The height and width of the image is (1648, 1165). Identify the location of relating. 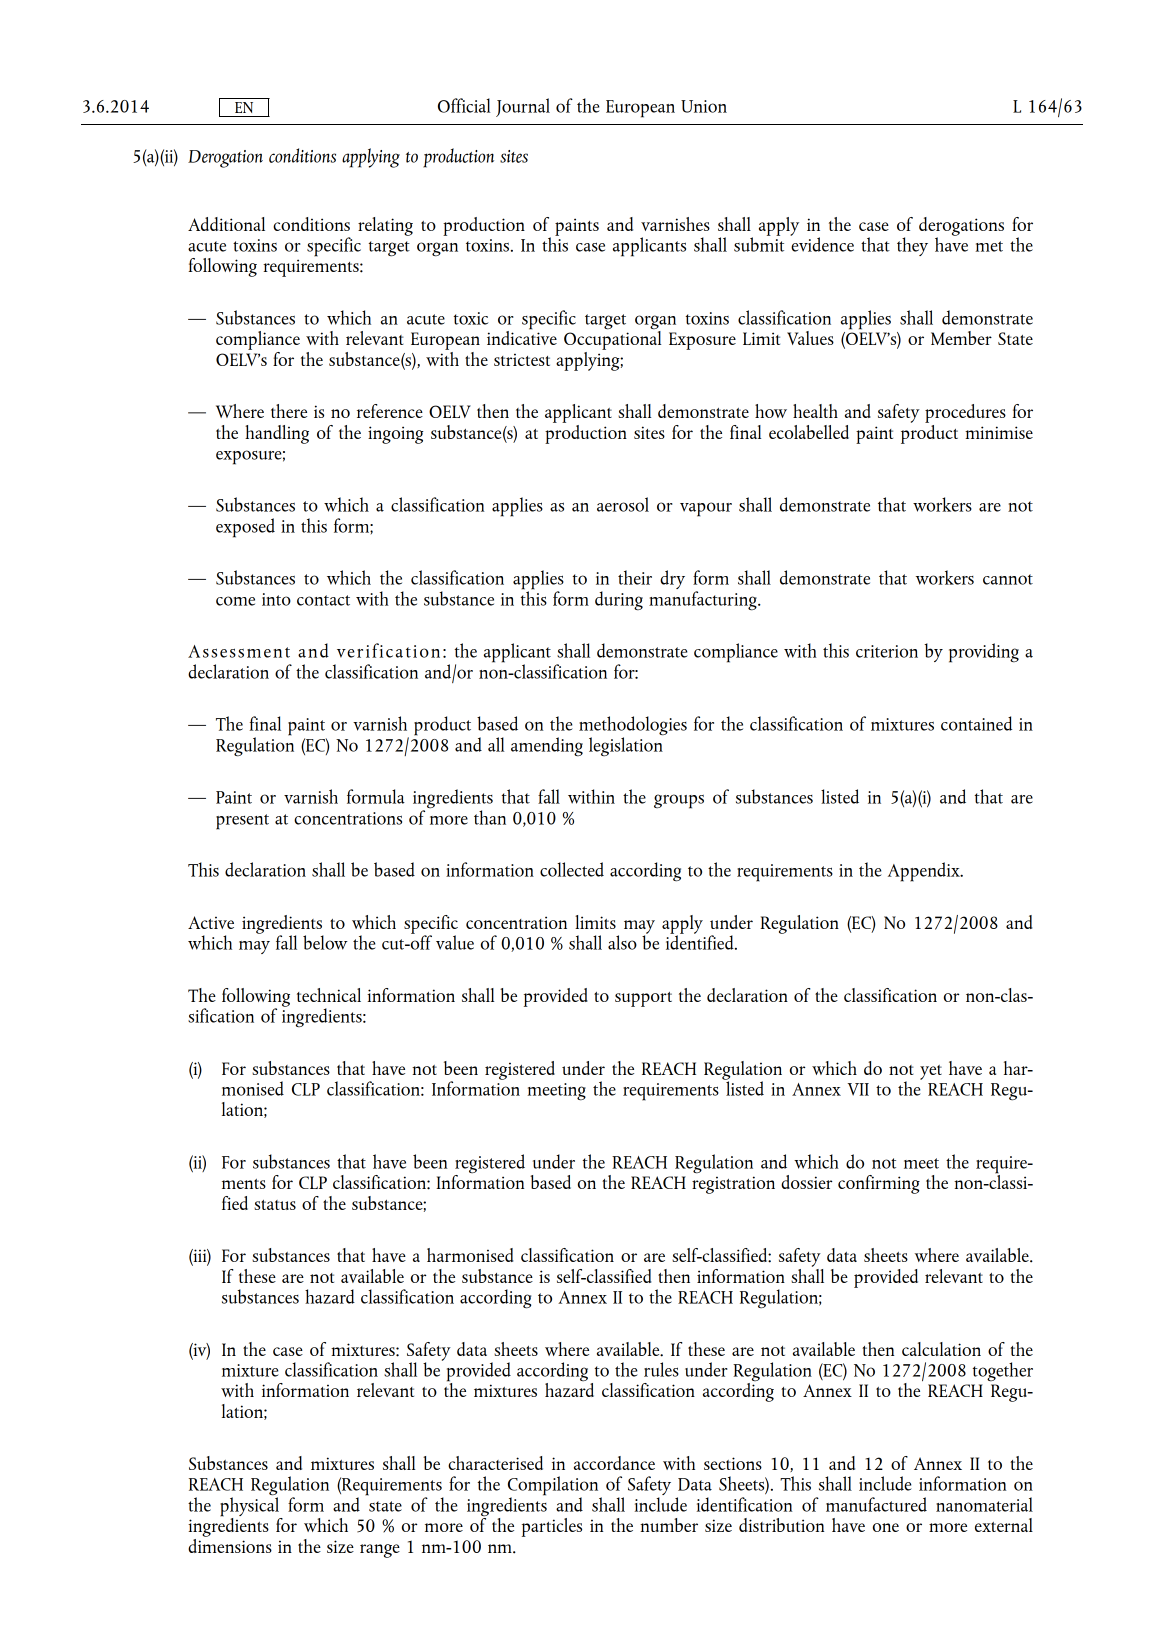
(385, 226).
